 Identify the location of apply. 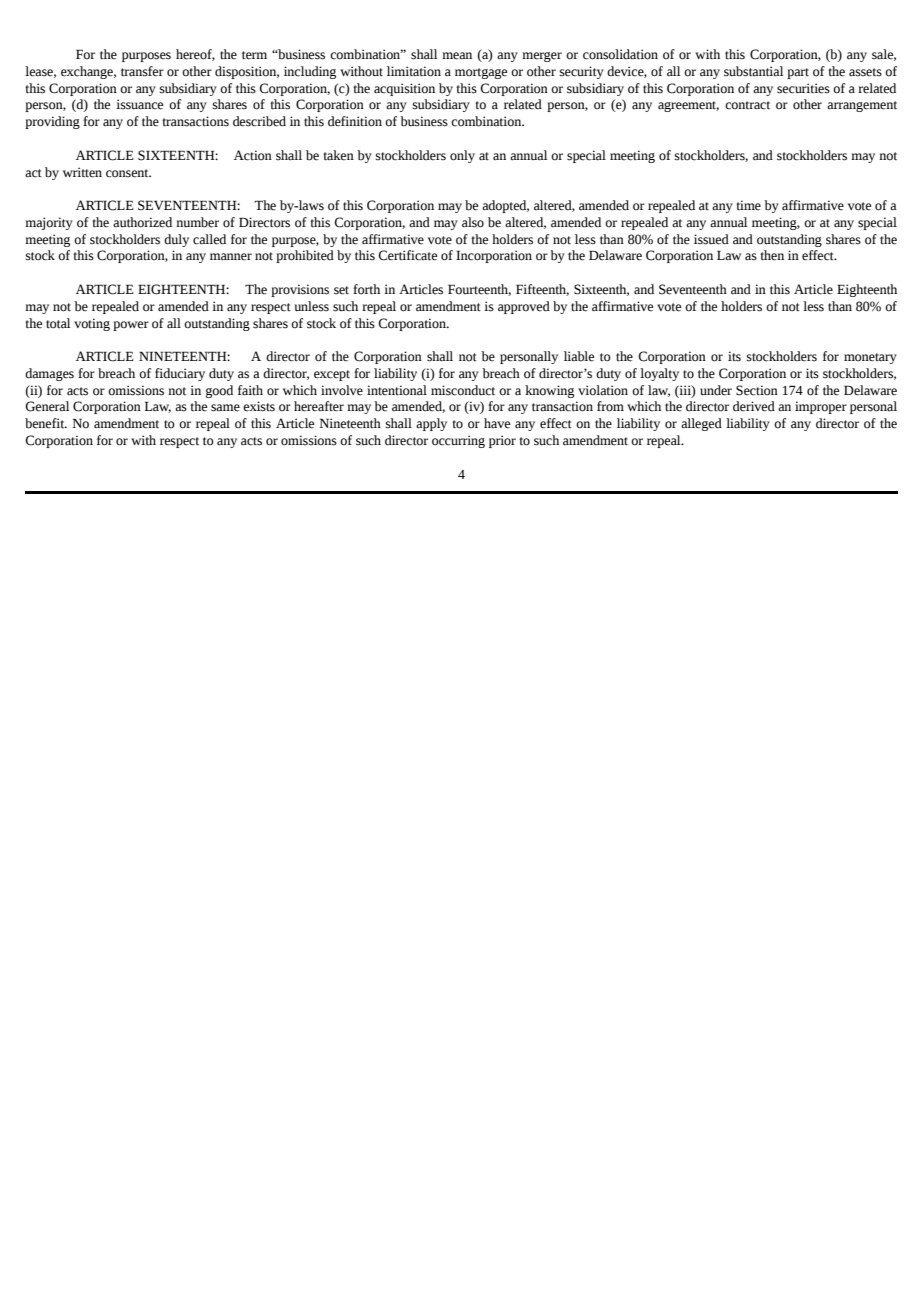
(431, 424).
